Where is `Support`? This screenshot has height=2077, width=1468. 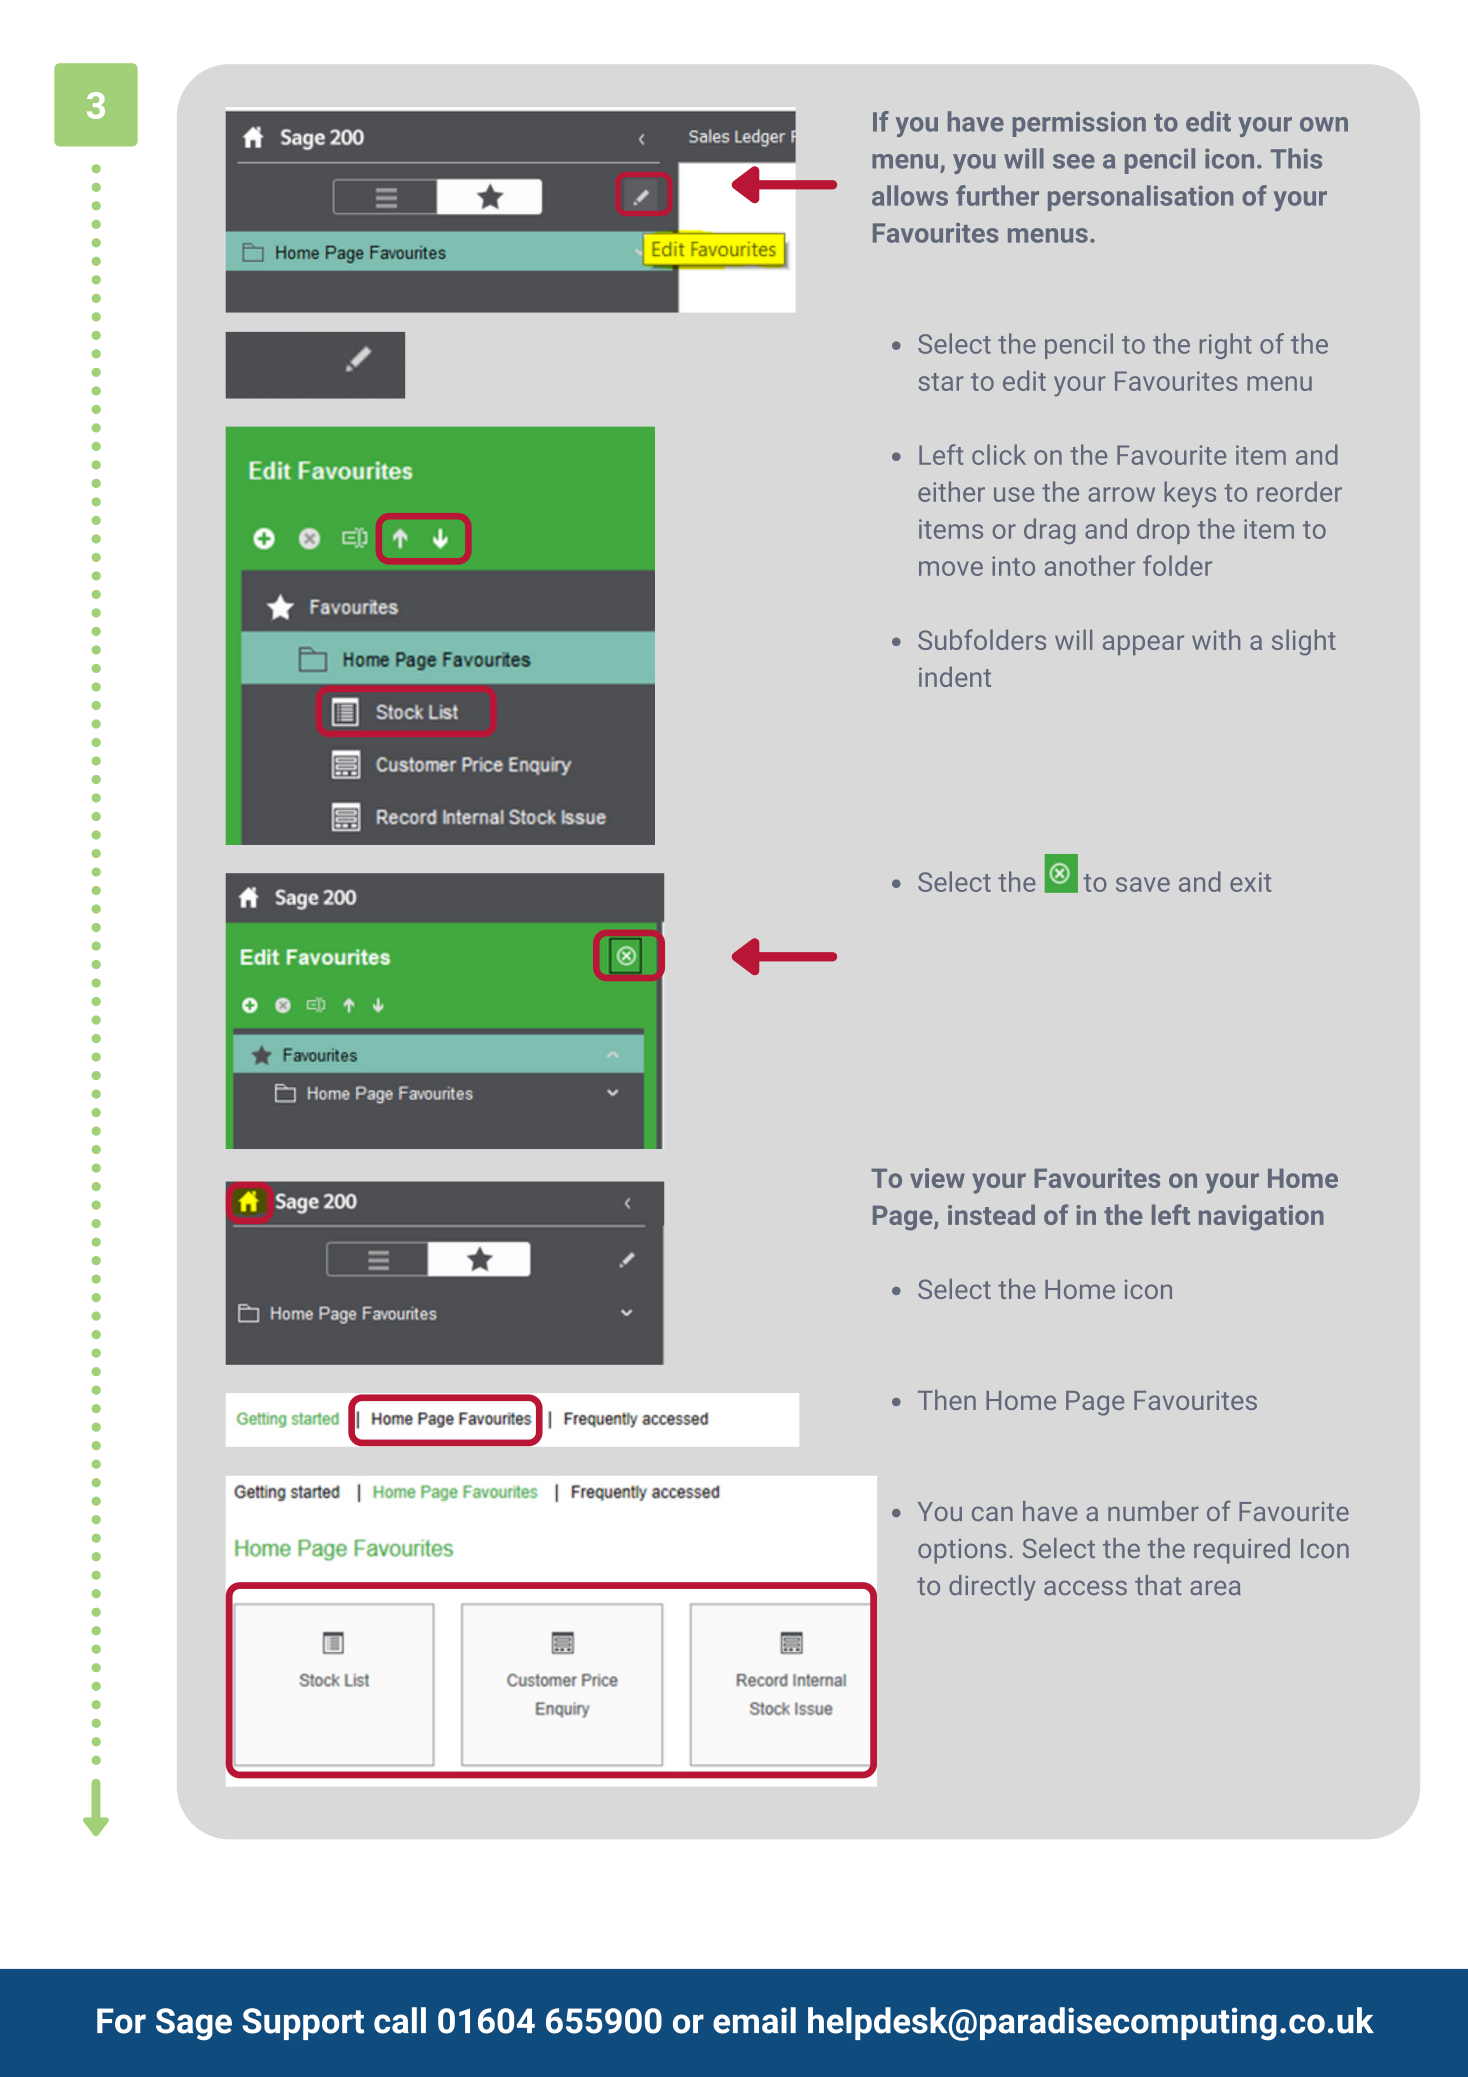 Support is located at coordinates (303, 2024).
